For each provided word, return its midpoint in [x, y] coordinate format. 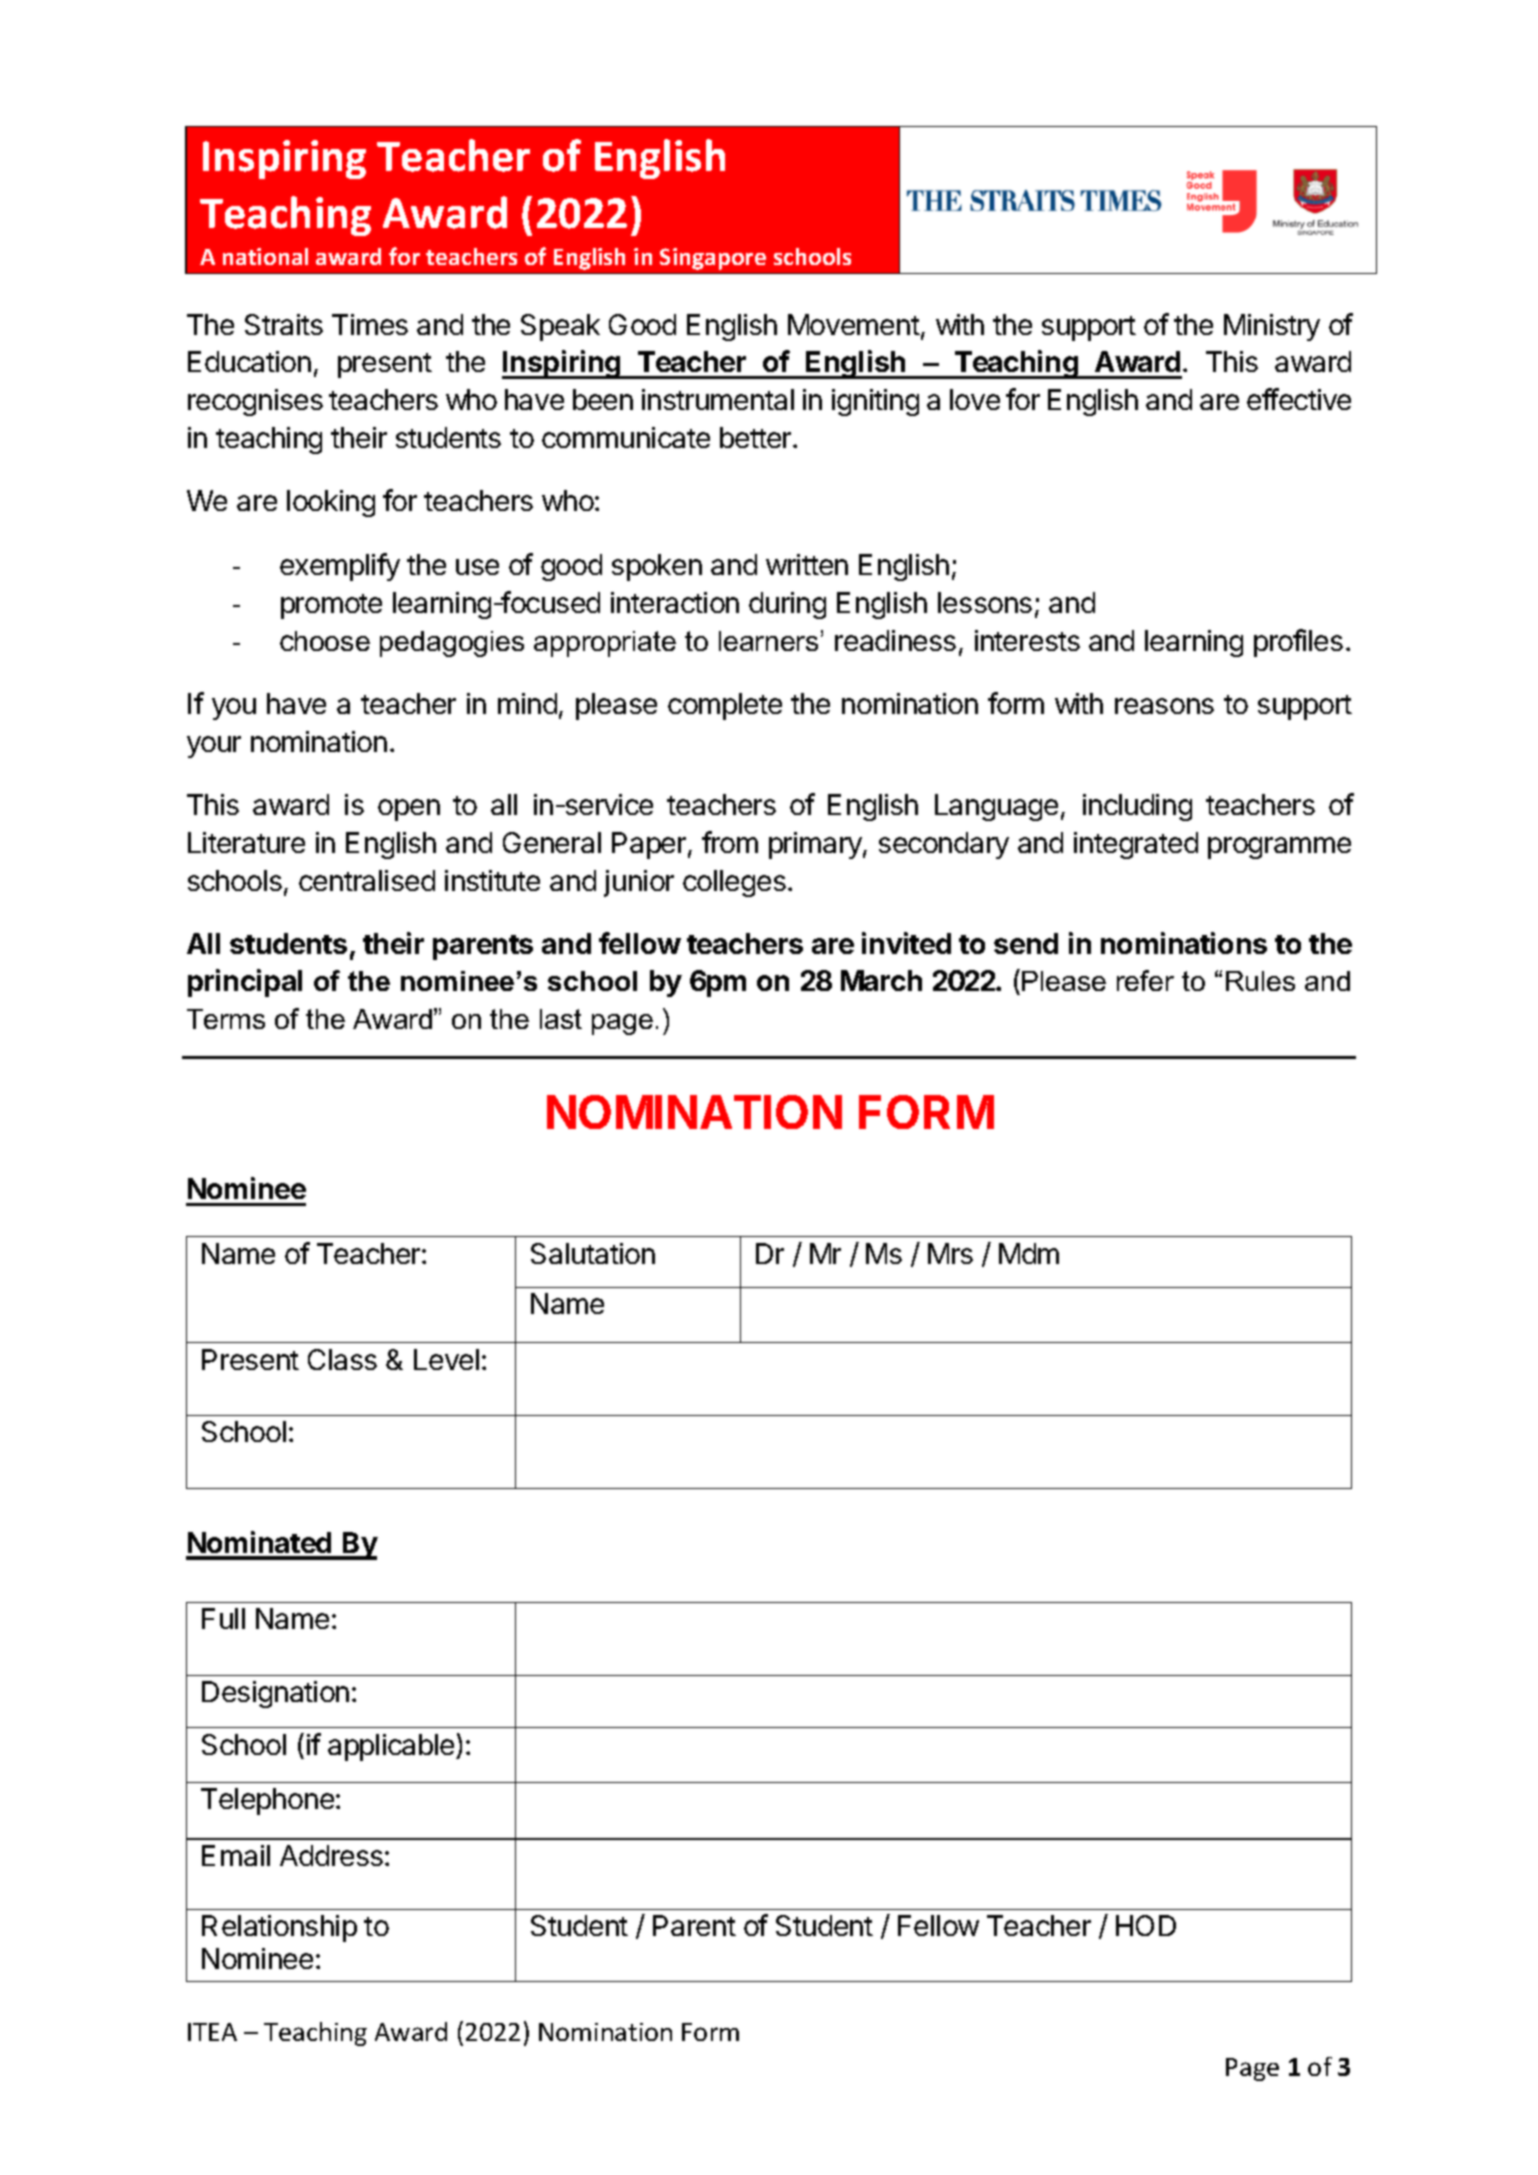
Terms [226, 1019]
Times [370, 324]
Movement [854, 324]
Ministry [1272, 327]
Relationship [279, 1928]
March [881, 980]
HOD [1146, 1925]
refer [1145, 980]
